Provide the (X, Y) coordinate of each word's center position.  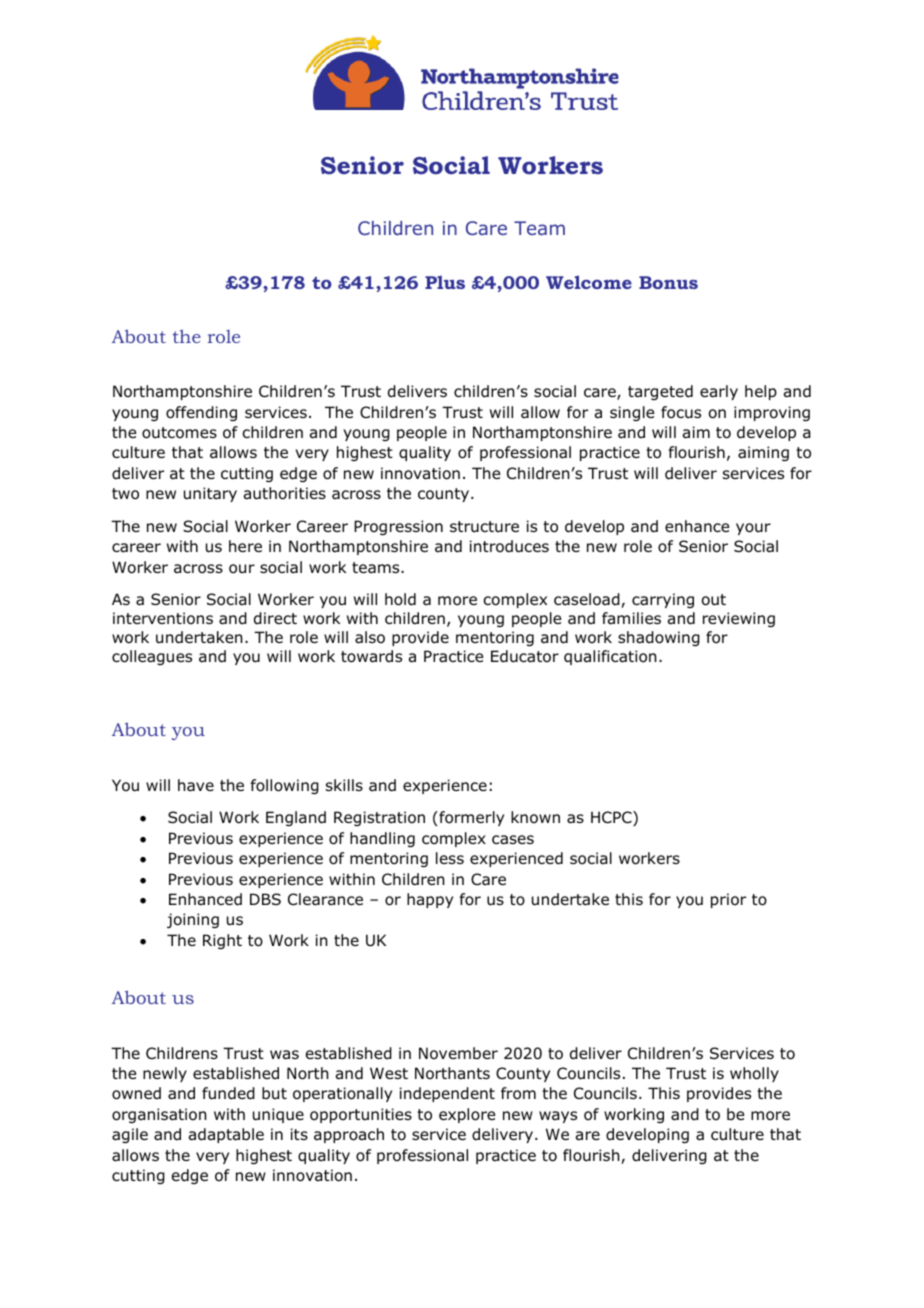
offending (201, 413)
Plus (445, 282)
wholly (754, 1074)
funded (228, 1093)
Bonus (668, 282)
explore (467, 1115)
